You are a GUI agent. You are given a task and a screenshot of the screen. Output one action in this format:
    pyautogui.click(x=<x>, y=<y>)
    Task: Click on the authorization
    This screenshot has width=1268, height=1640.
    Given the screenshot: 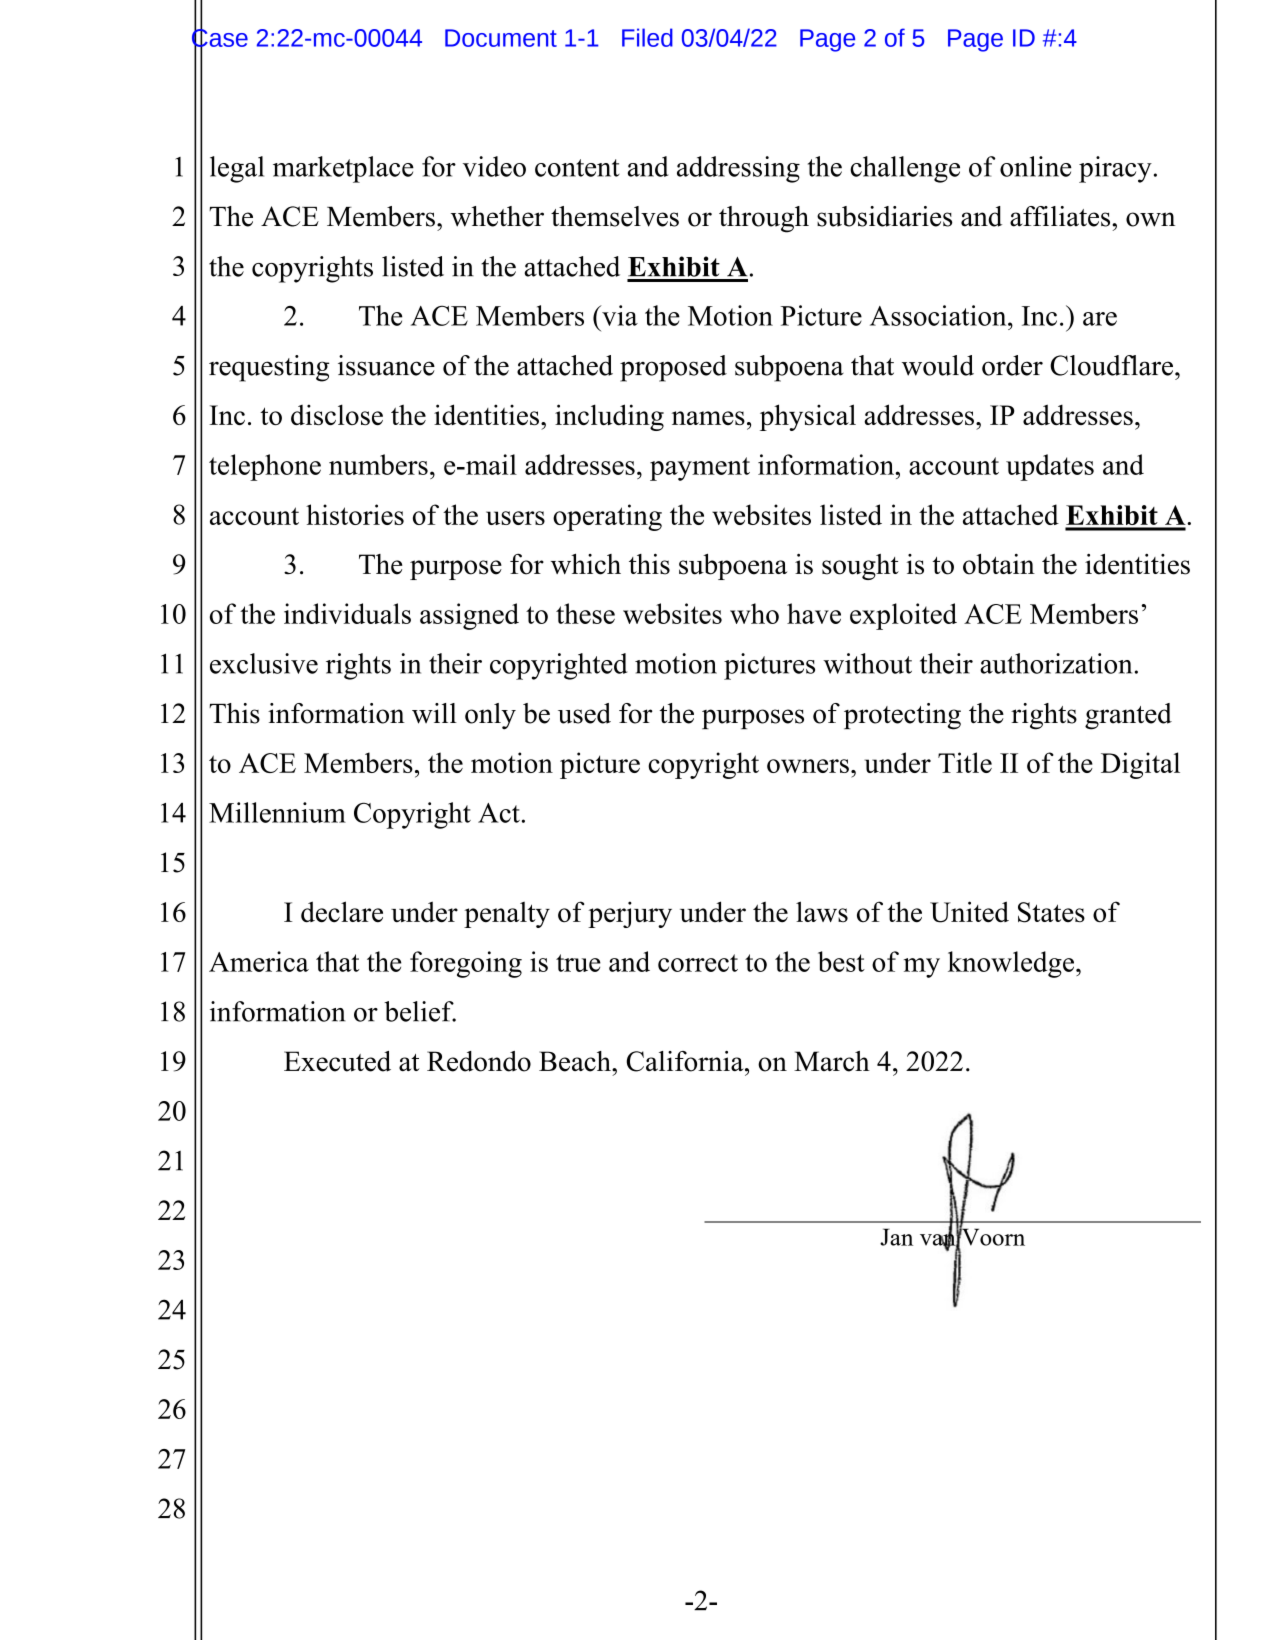 What is the action you would take?
    pyautogui.click(x=1056, y=663)
